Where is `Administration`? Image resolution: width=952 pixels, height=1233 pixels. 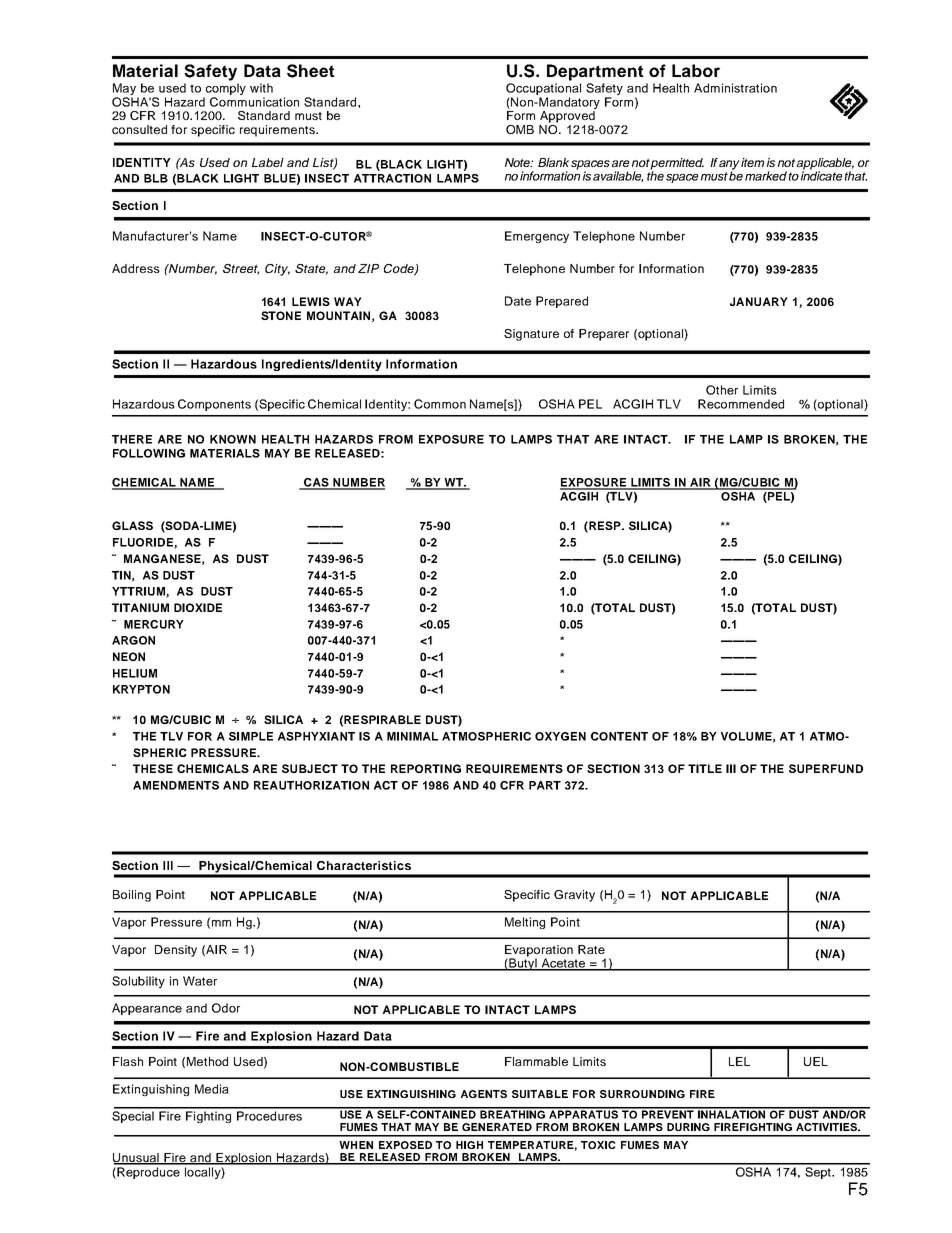 Administration is located at coordinates (735, 88).
